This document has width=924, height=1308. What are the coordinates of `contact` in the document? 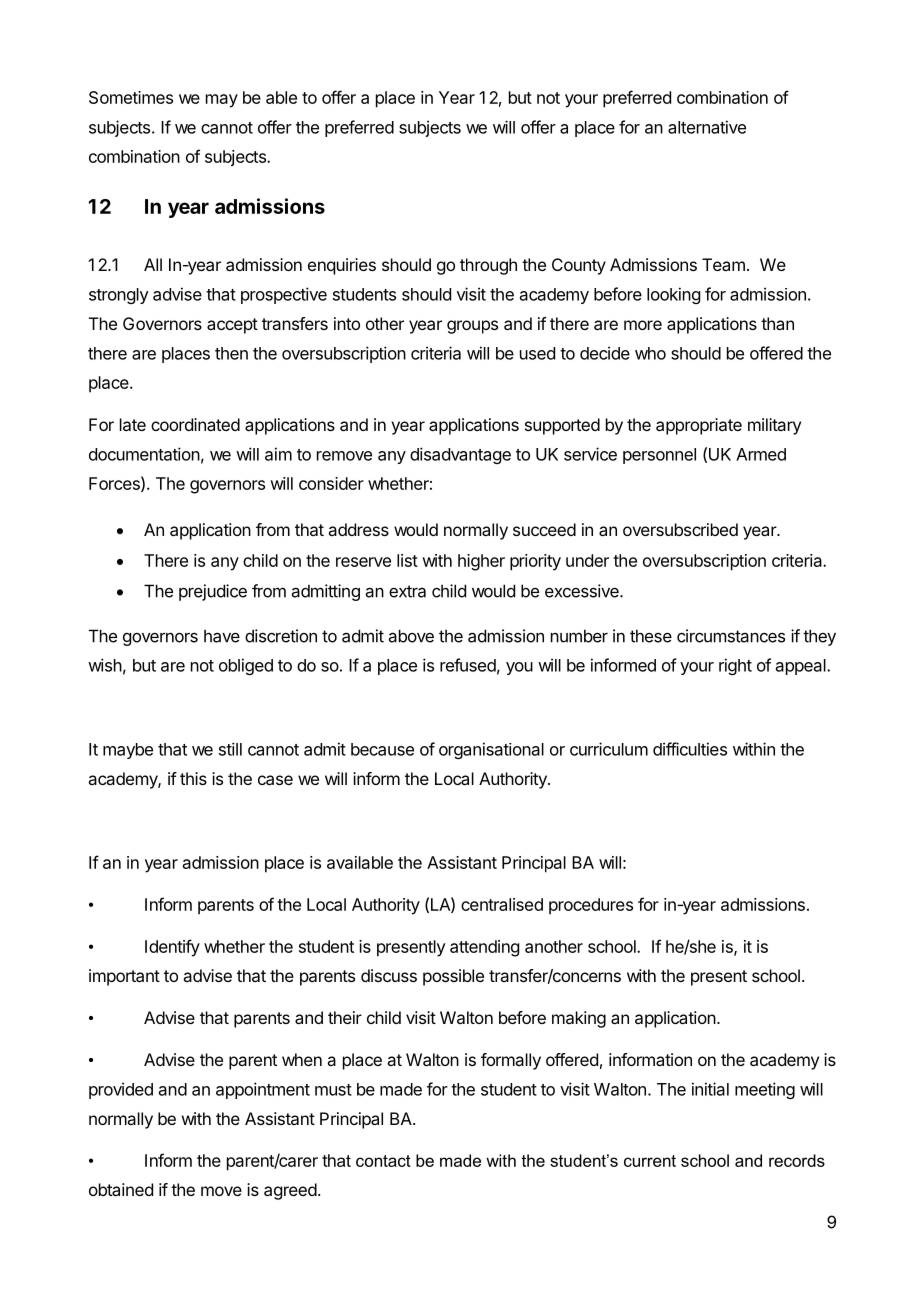 It's located at (383, 1161).
